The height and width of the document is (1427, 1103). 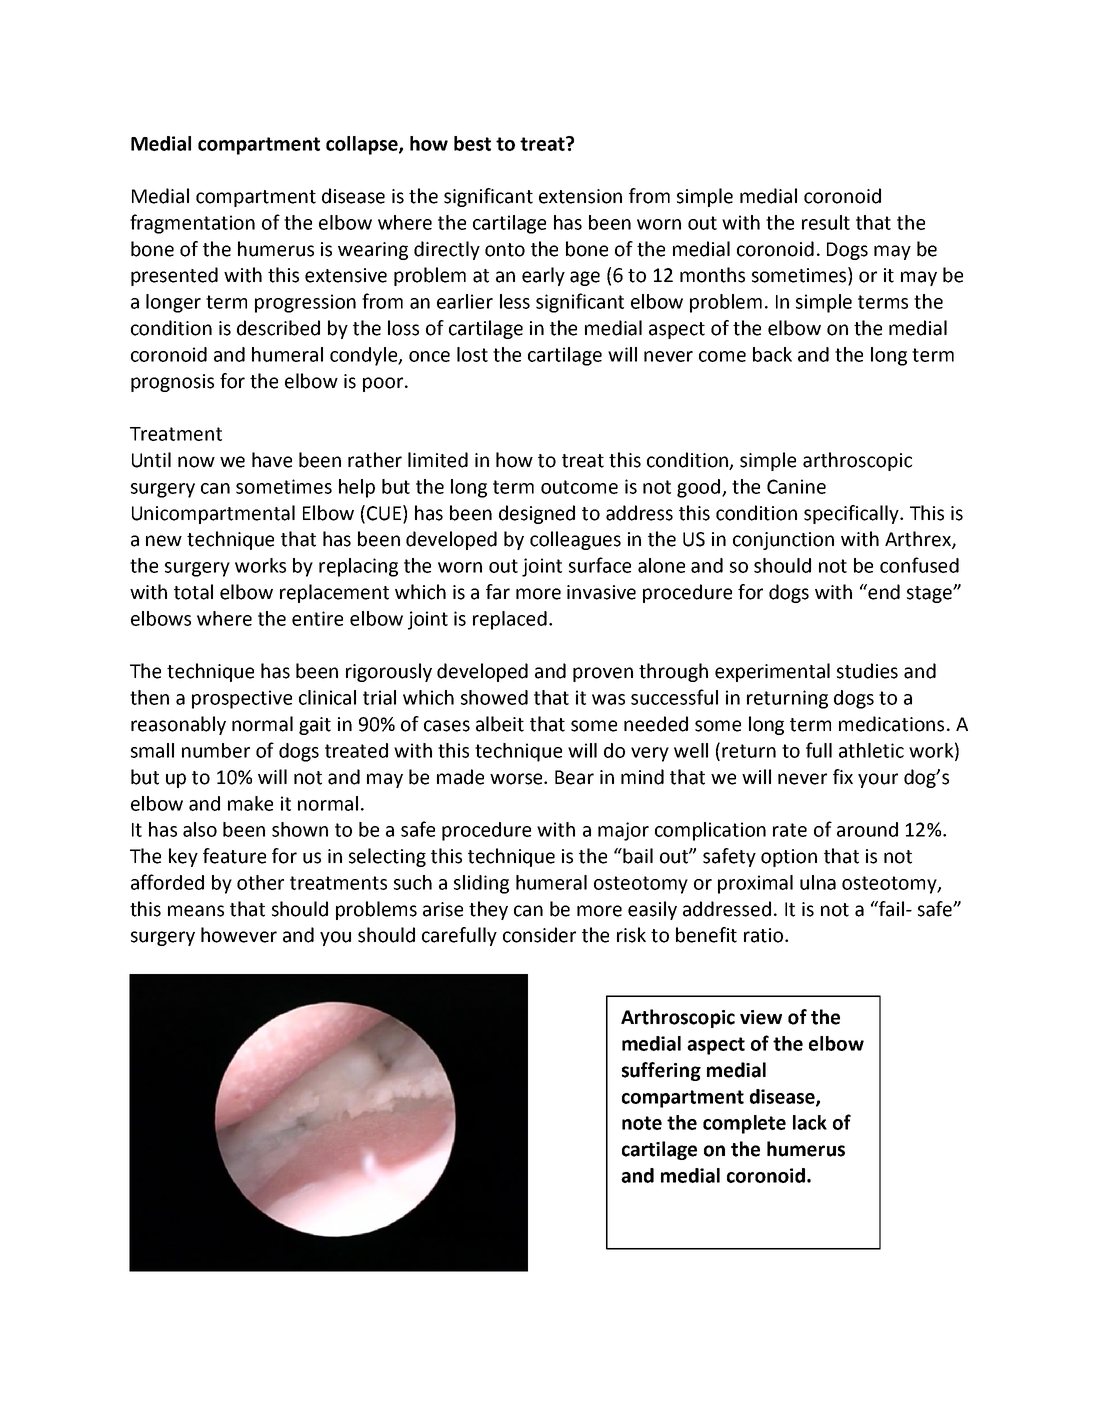 What do you see at coordinates (539, 935) in the document?
I see `consider` at bounding box center [539, 935].
